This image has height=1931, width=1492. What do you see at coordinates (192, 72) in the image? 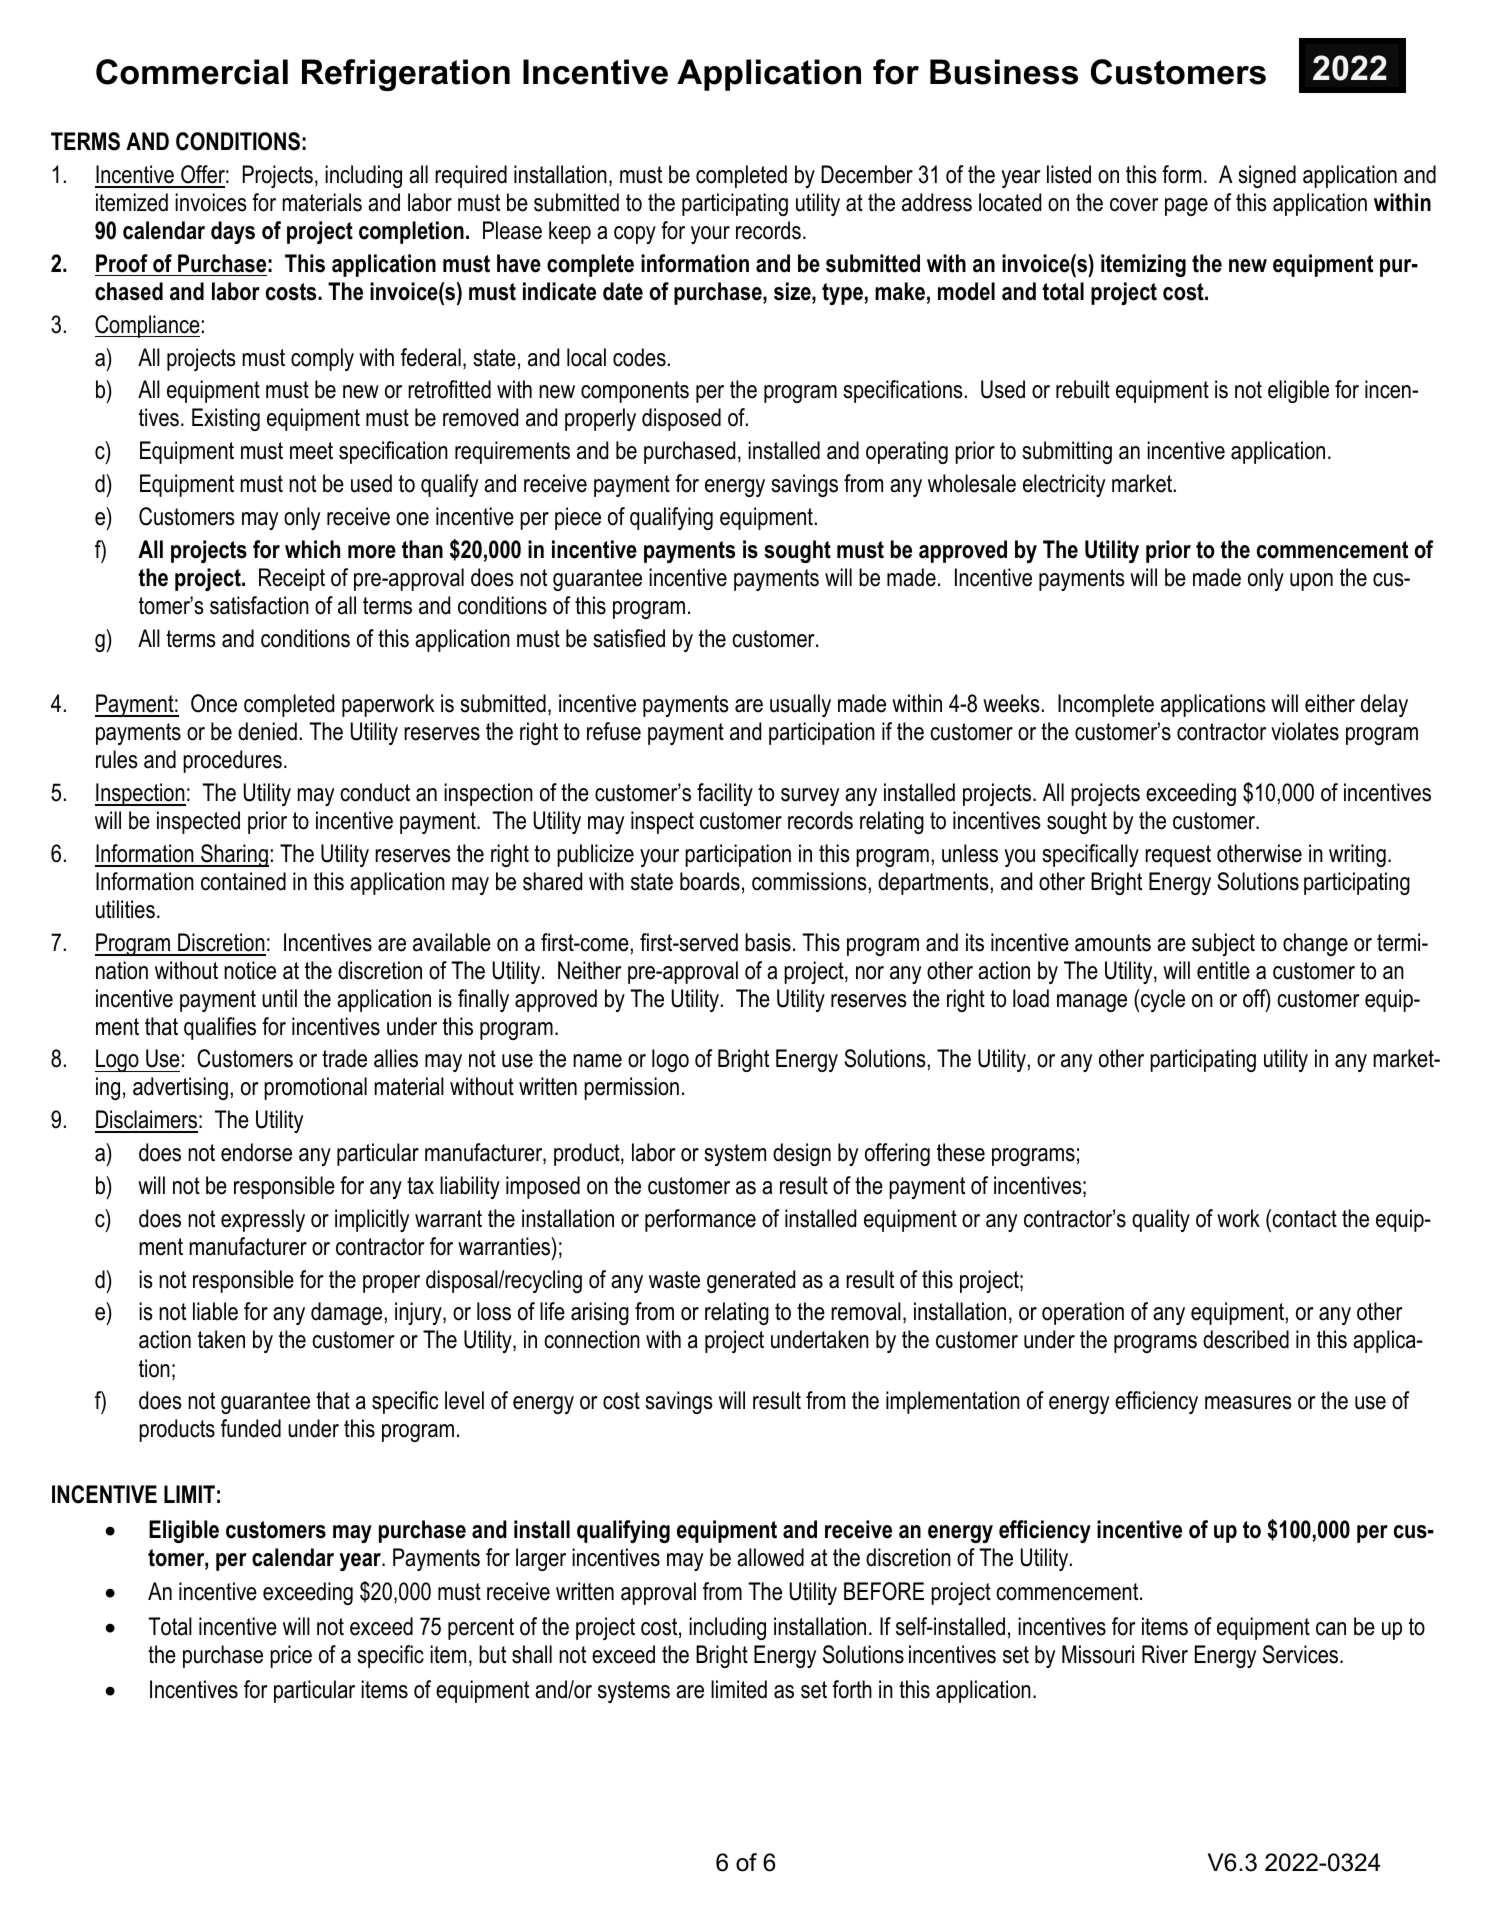
I see `Commercial` at bounding box center [192, 72].
